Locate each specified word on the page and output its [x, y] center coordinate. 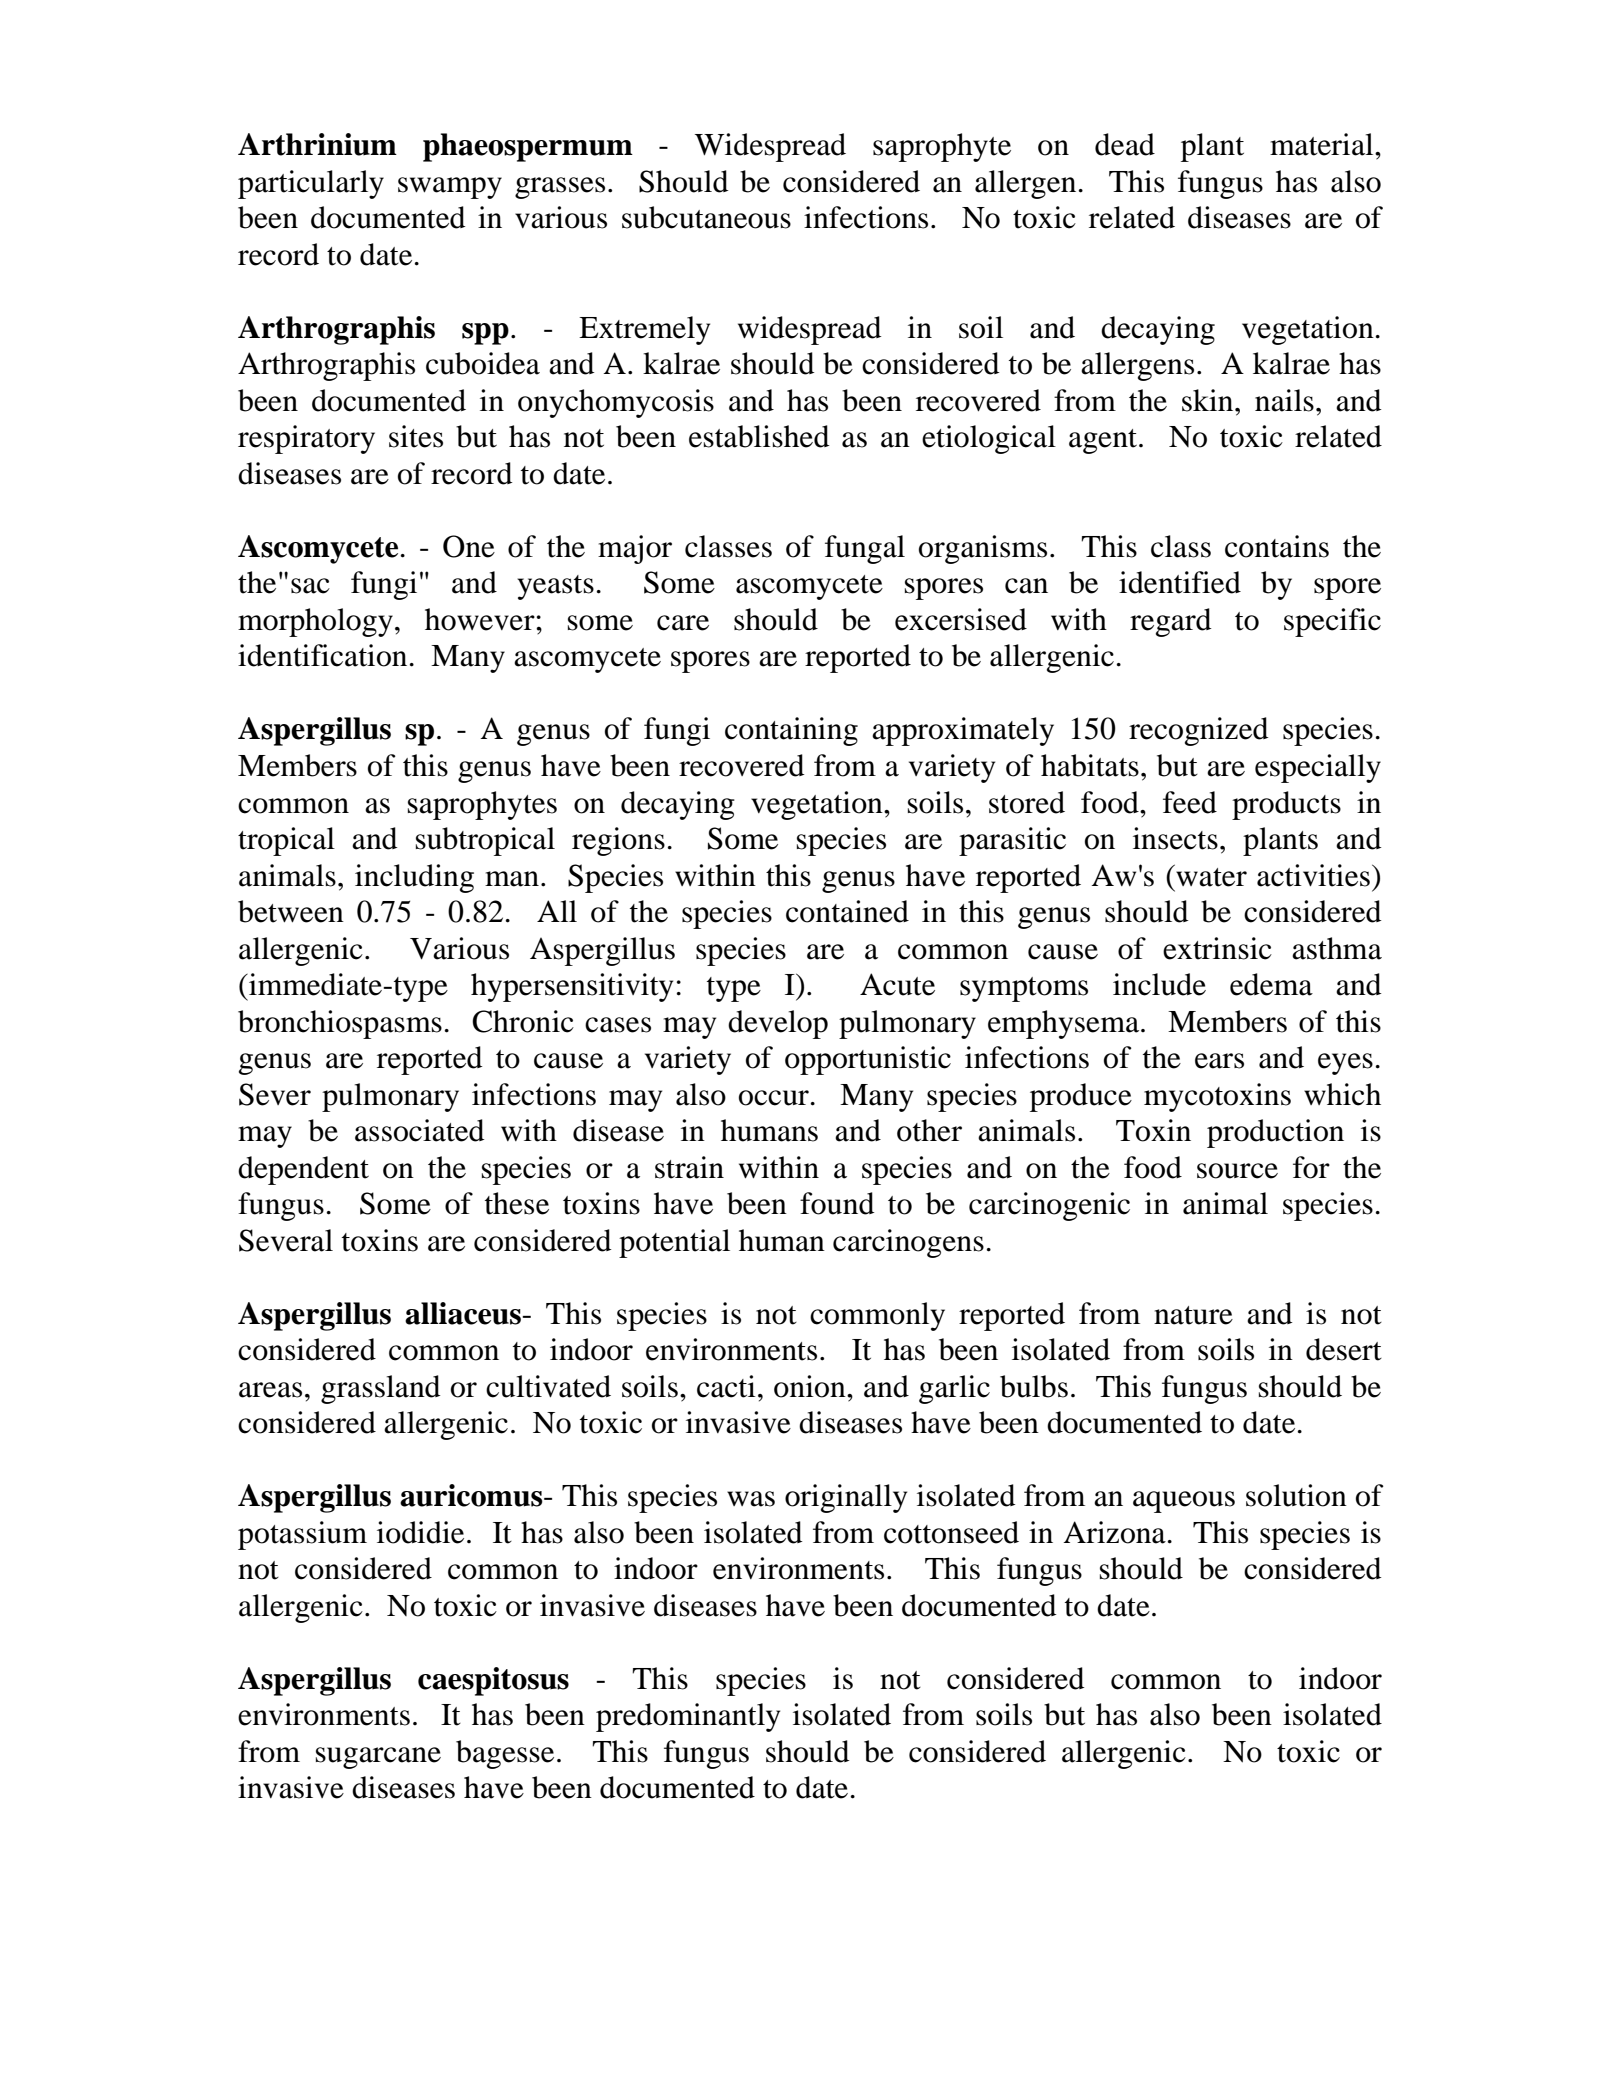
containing [791, 731]
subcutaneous [706, 217]
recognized [1198, 731]
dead [1125, 144]
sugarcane [378, 1758]
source [1237, 1171]
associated [419, 1130]
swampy [450, 188]
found [837, 1203]
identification [322, 655]
